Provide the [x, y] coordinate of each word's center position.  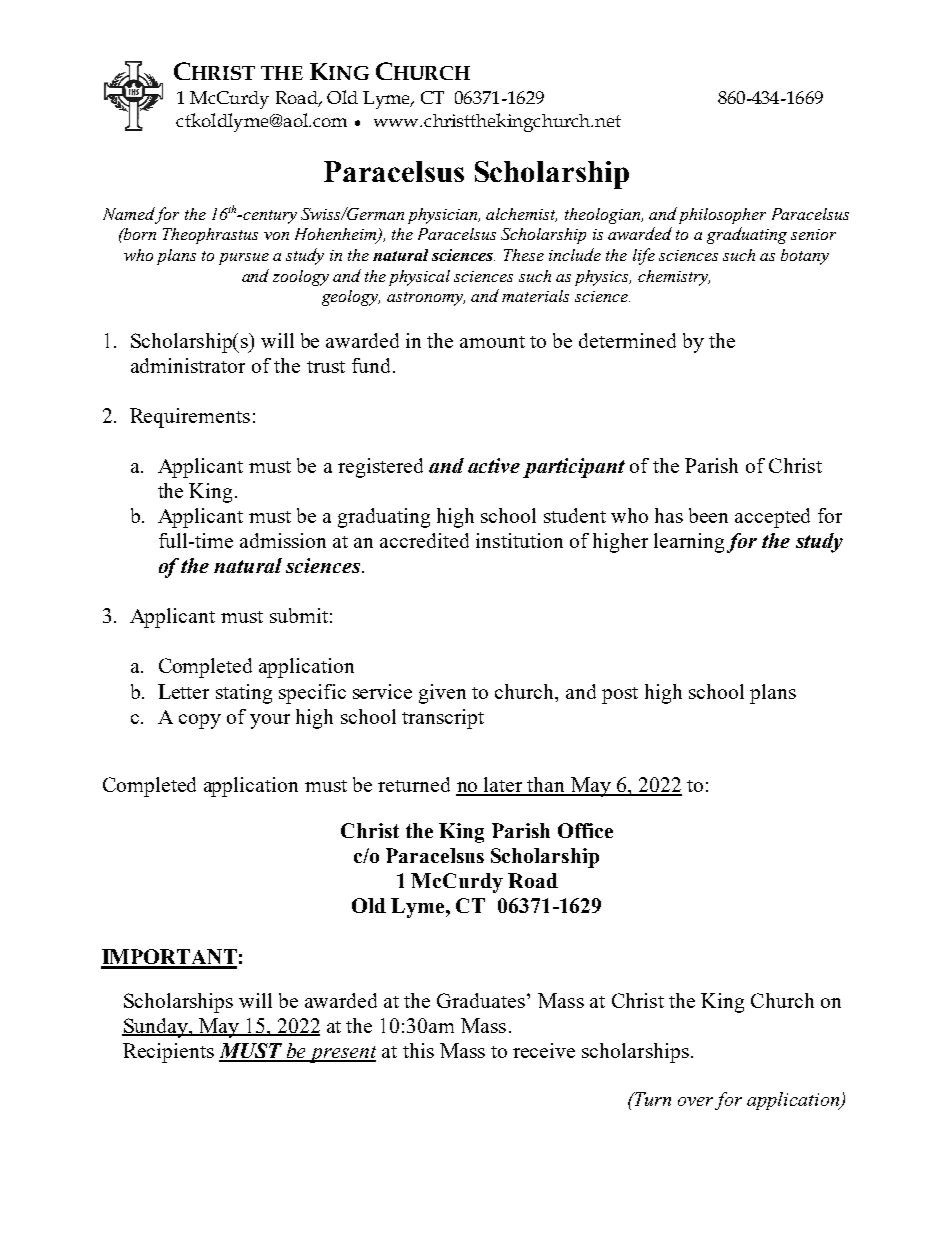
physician [443, 216]
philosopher [722, 216]
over [697, 1103]
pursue [244, 259]
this [418, 1050]
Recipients [168, 1053]
